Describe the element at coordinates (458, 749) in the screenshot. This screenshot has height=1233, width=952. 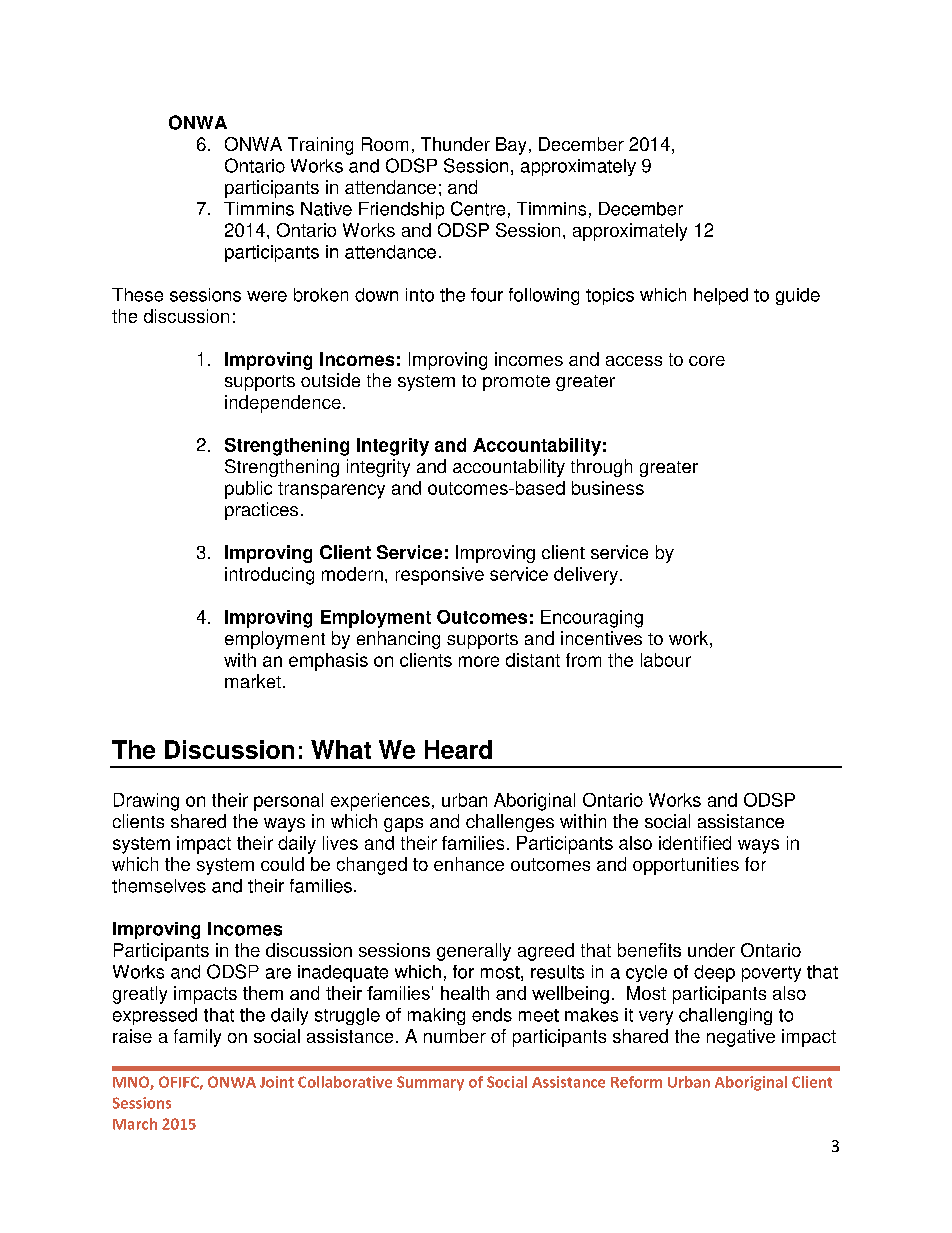
I see `Heard` at that location.
